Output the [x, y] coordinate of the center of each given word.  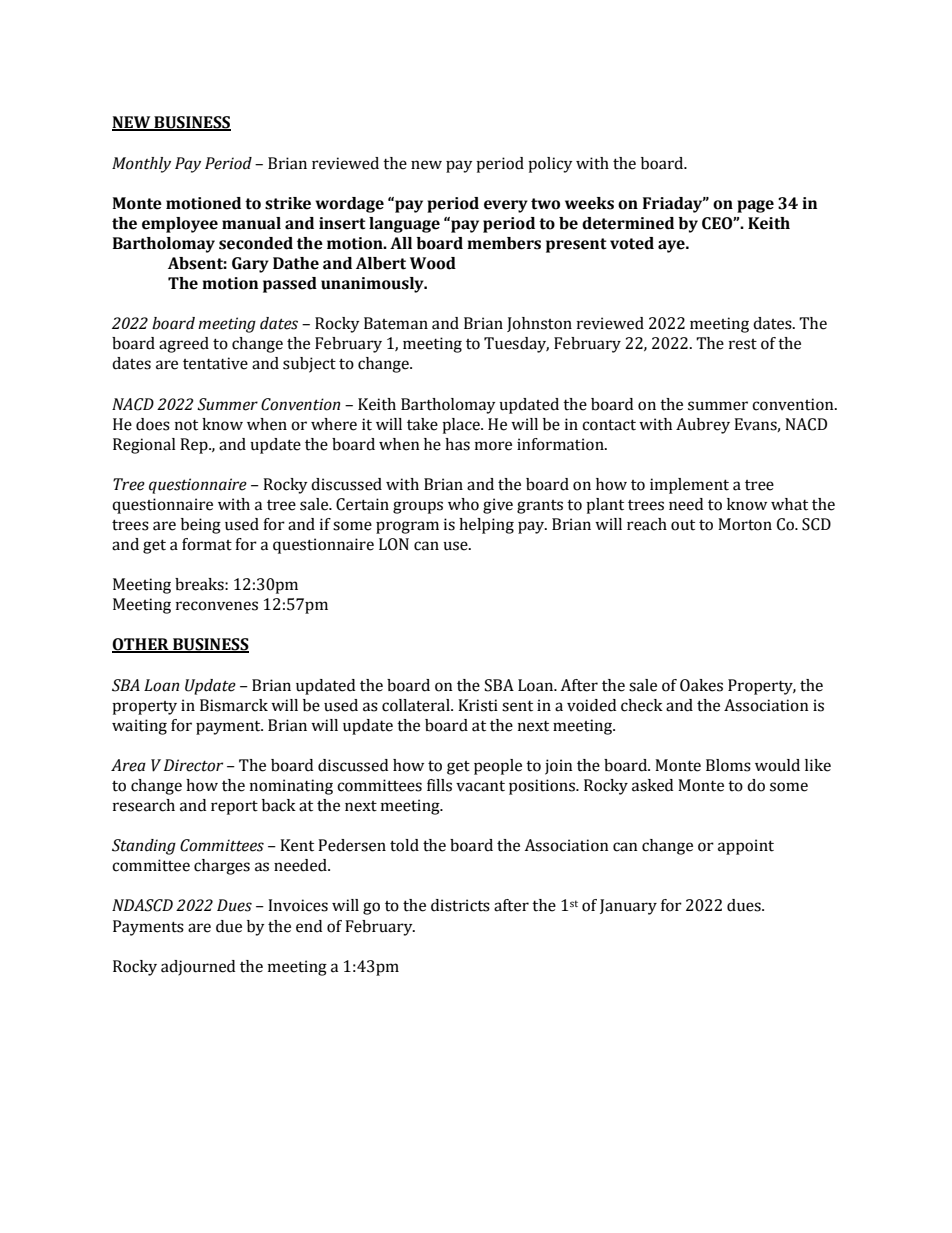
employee [180, 225]
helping [486, 526]
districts [460, 905]
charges [222, 867]
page [755, 206]
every [506, 206]
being [201, 526]
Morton [745, 524]
